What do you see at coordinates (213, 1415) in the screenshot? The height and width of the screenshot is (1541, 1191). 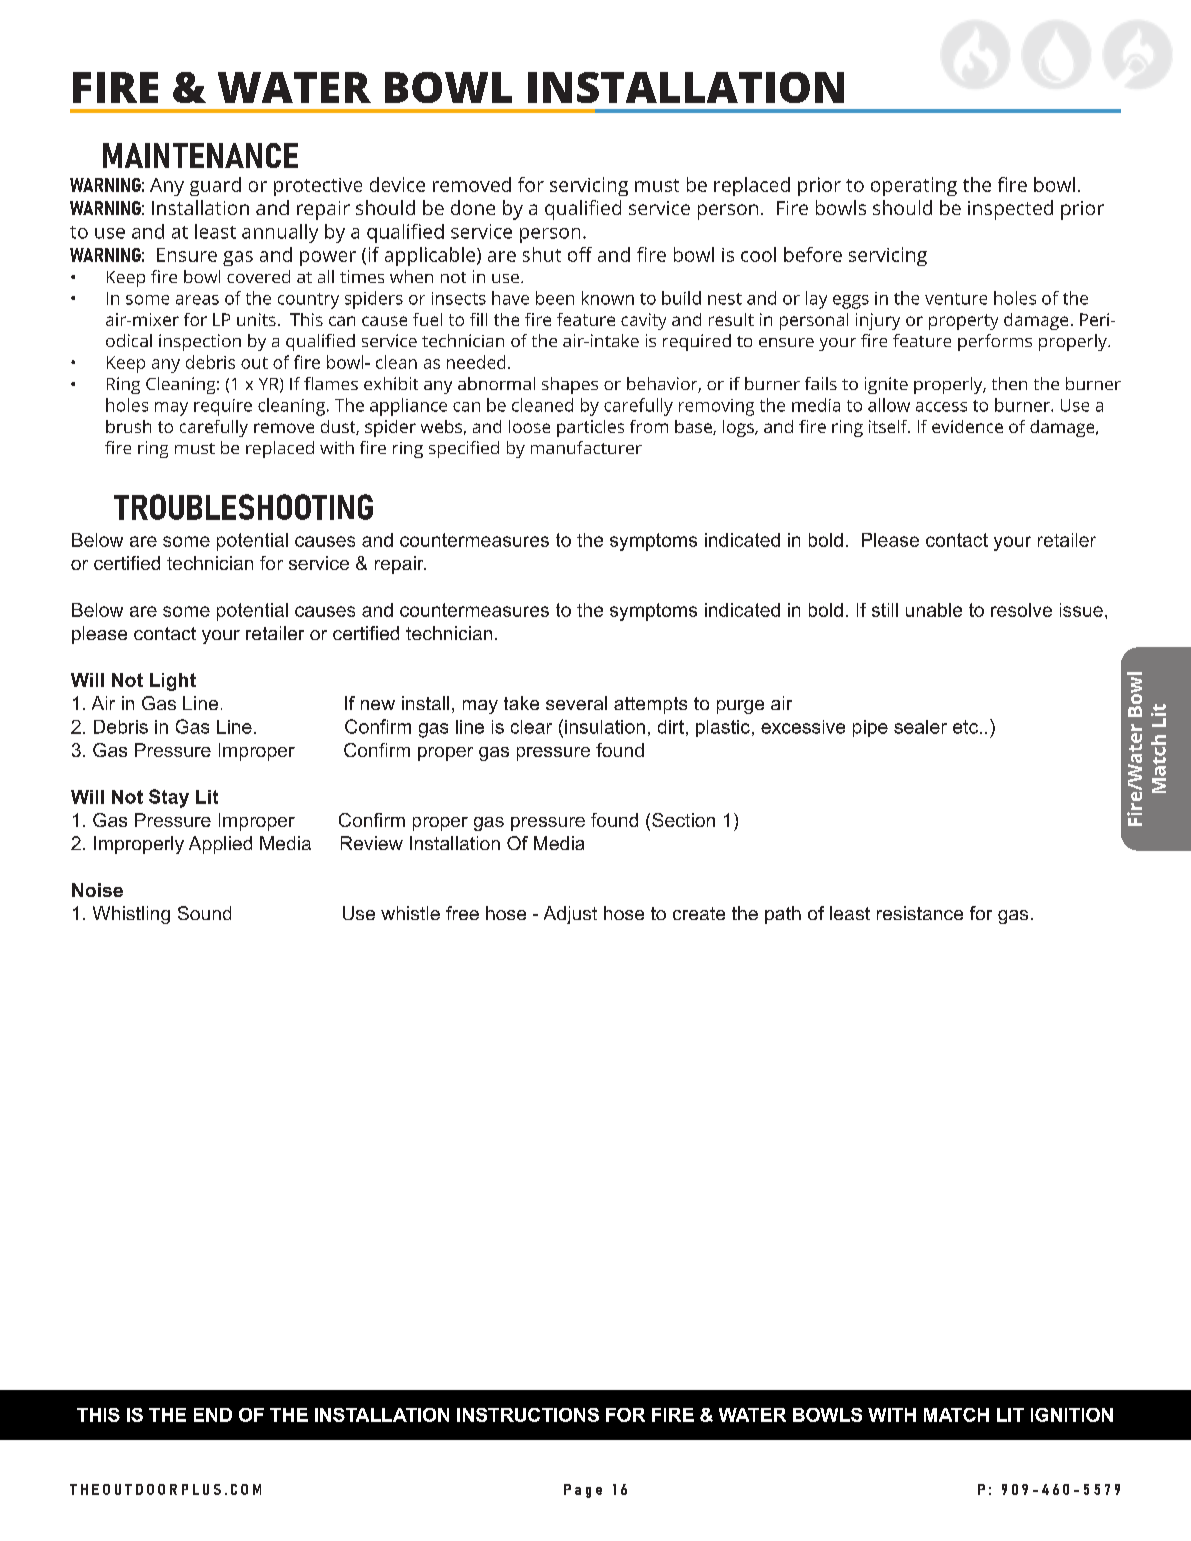 I see `END` at bounding box center [213, 1415].
